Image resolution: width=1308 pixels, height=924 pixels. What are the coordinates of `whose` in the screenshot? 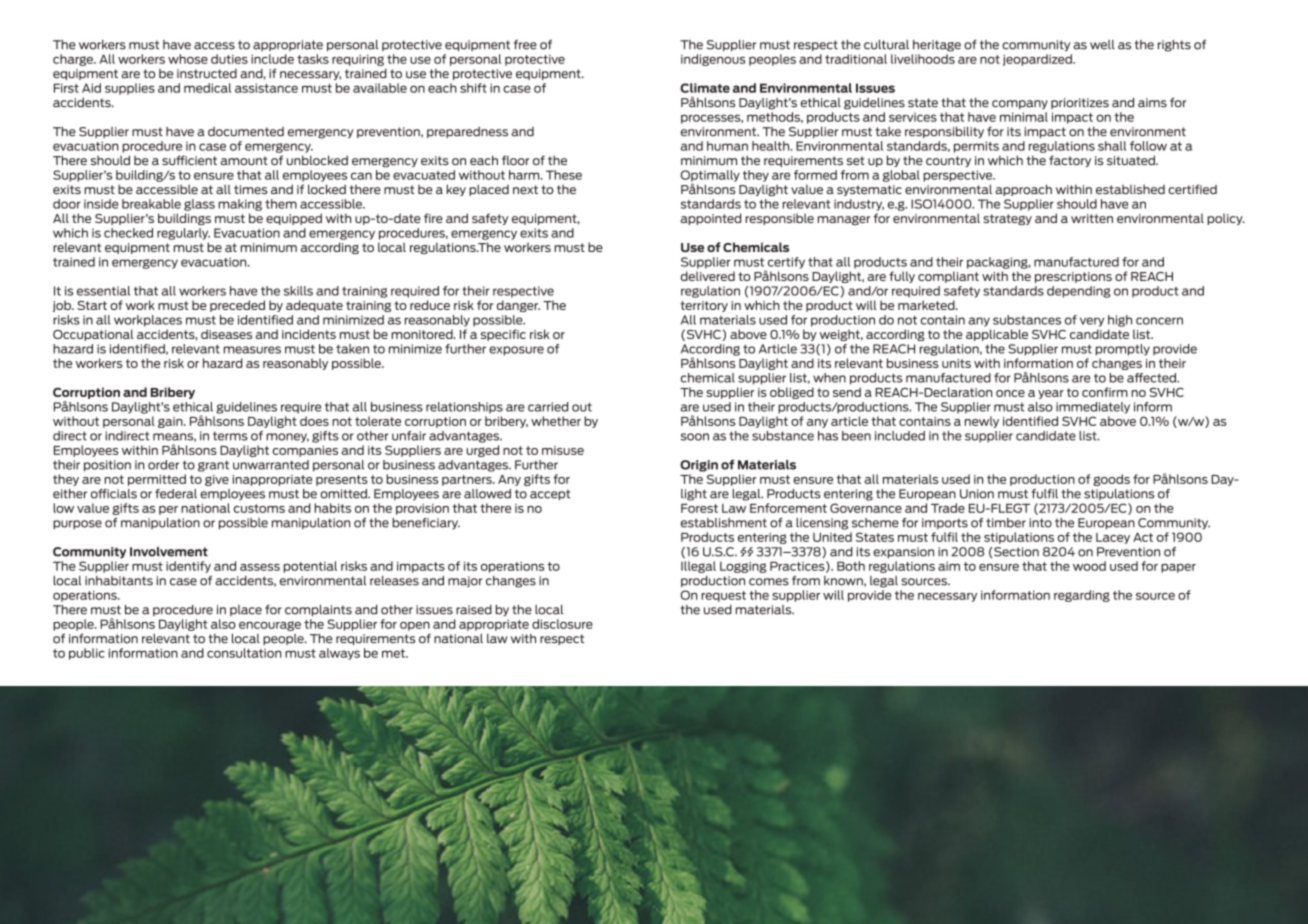 It's located at (188, 59).
